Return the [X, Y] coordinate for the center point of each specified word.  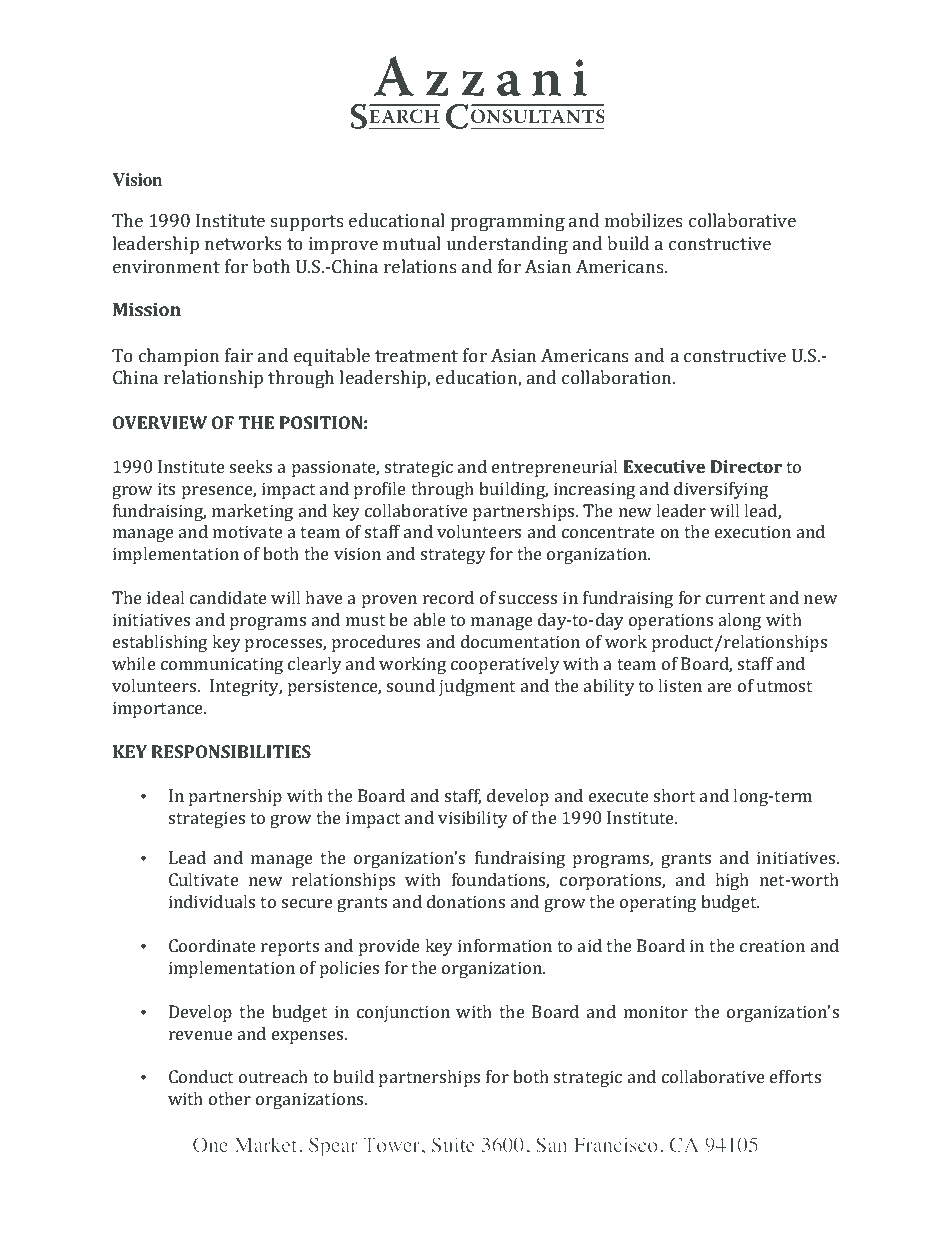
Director [746, 466]
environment [166, 266]
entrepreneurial [554, 468]
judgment [477, 687]
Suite [453, 1144]
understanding [507, 245]
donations [466, 901]
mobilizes [644, 220]
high [732, 881]
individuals [212, 901]
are [720, 687]
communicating [222, 665]
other [230, 1098]
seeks [251, 466]
